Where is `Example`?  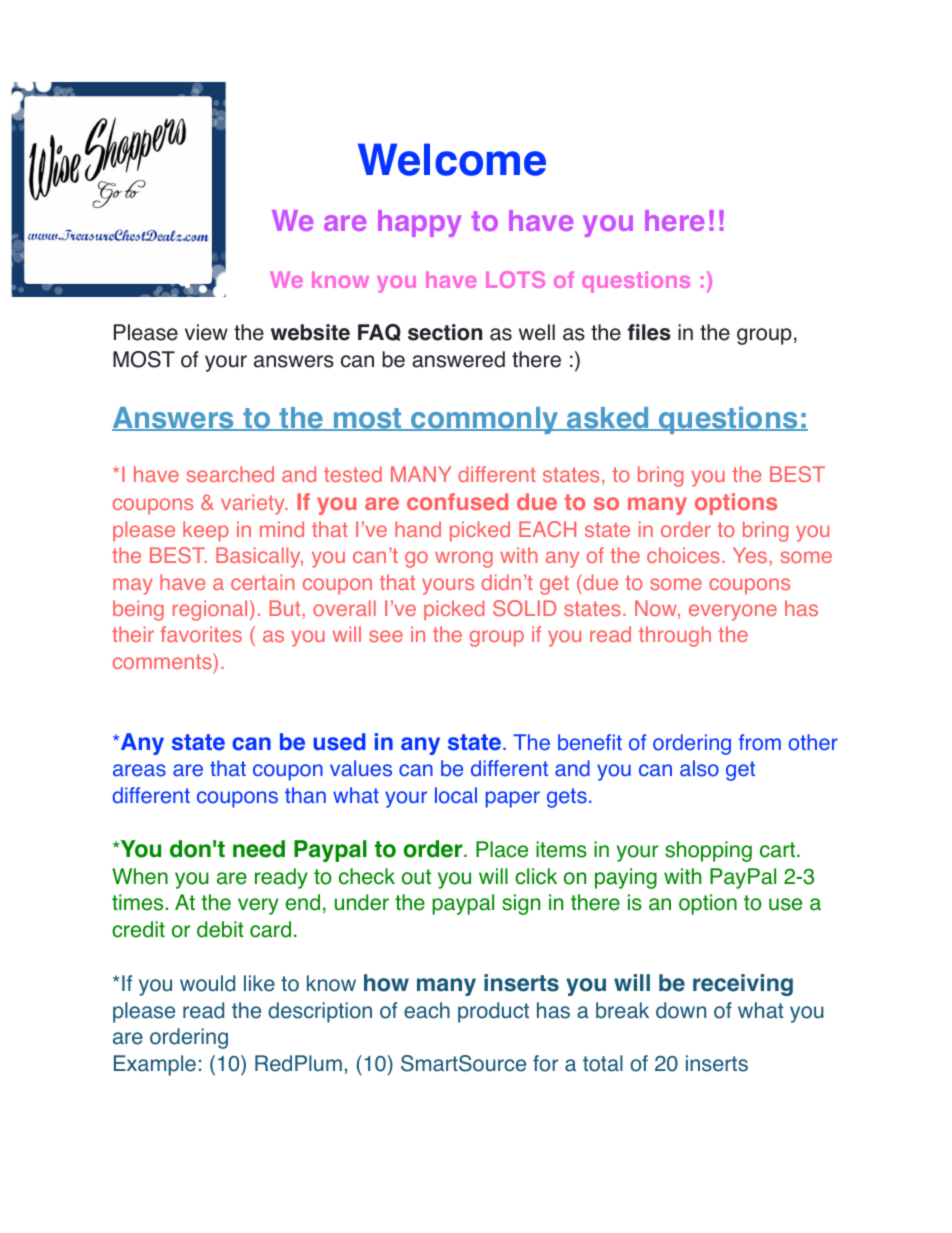 Example is located at coordinates (155, 1065).
